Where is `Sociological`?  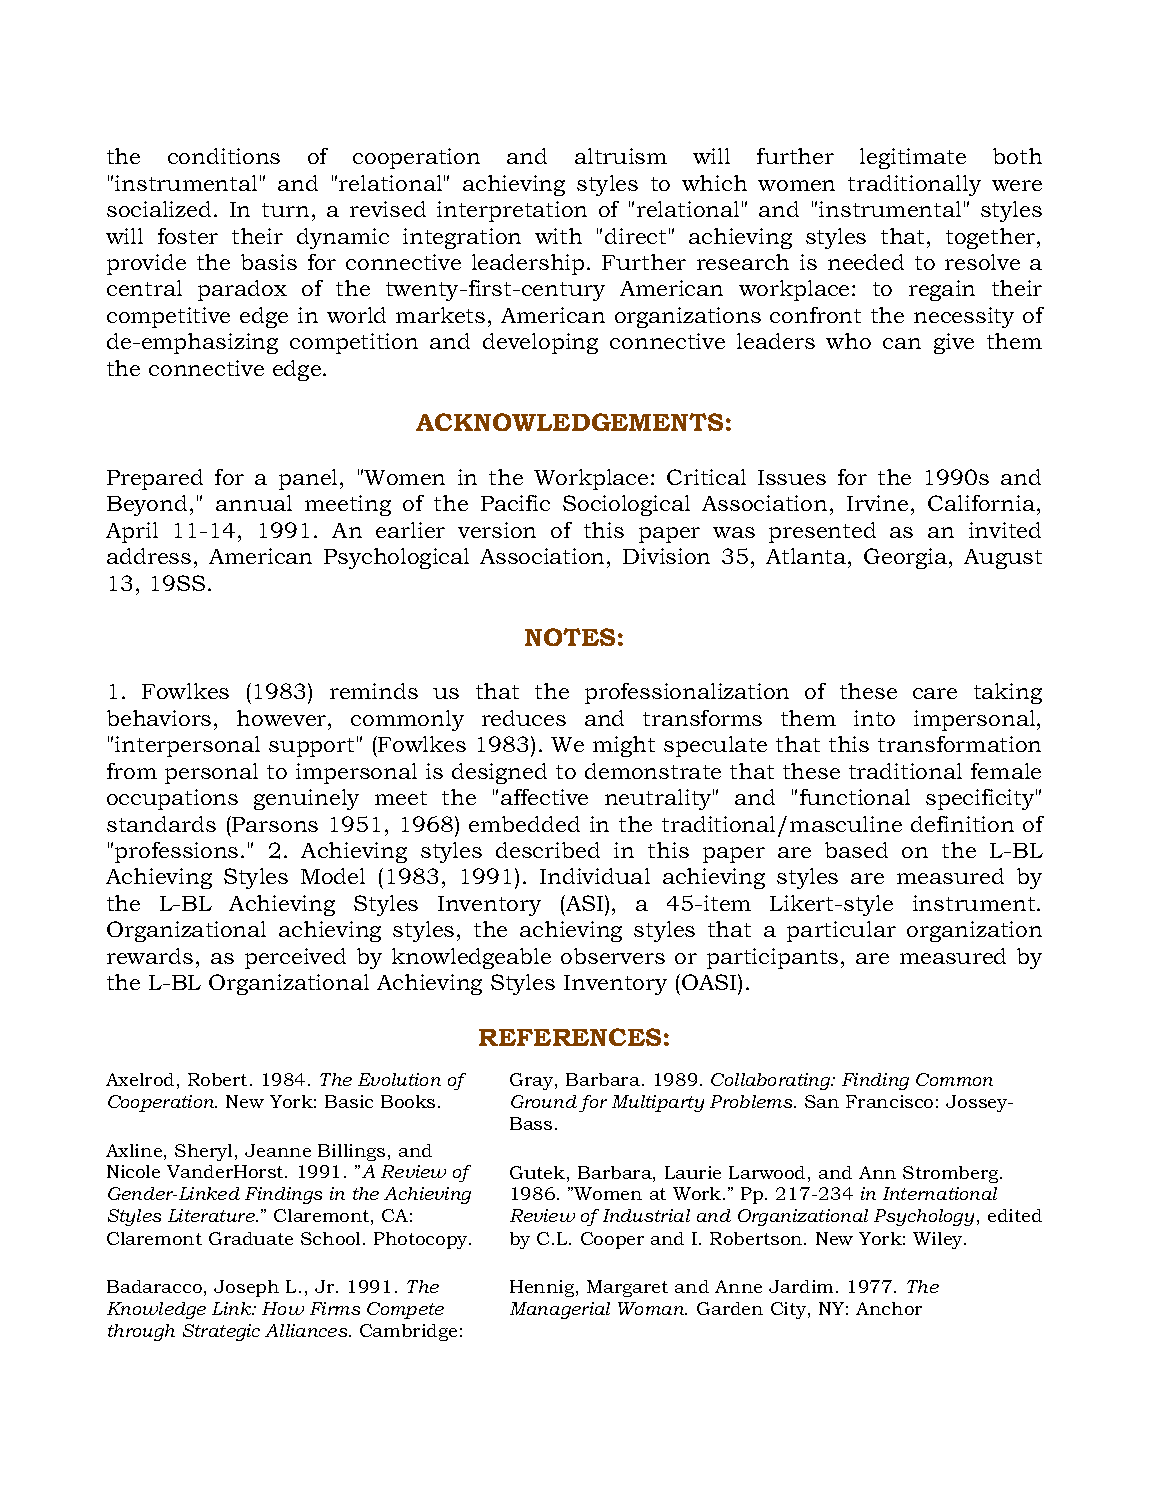 Sociological is located at coordinates (626, 505).
